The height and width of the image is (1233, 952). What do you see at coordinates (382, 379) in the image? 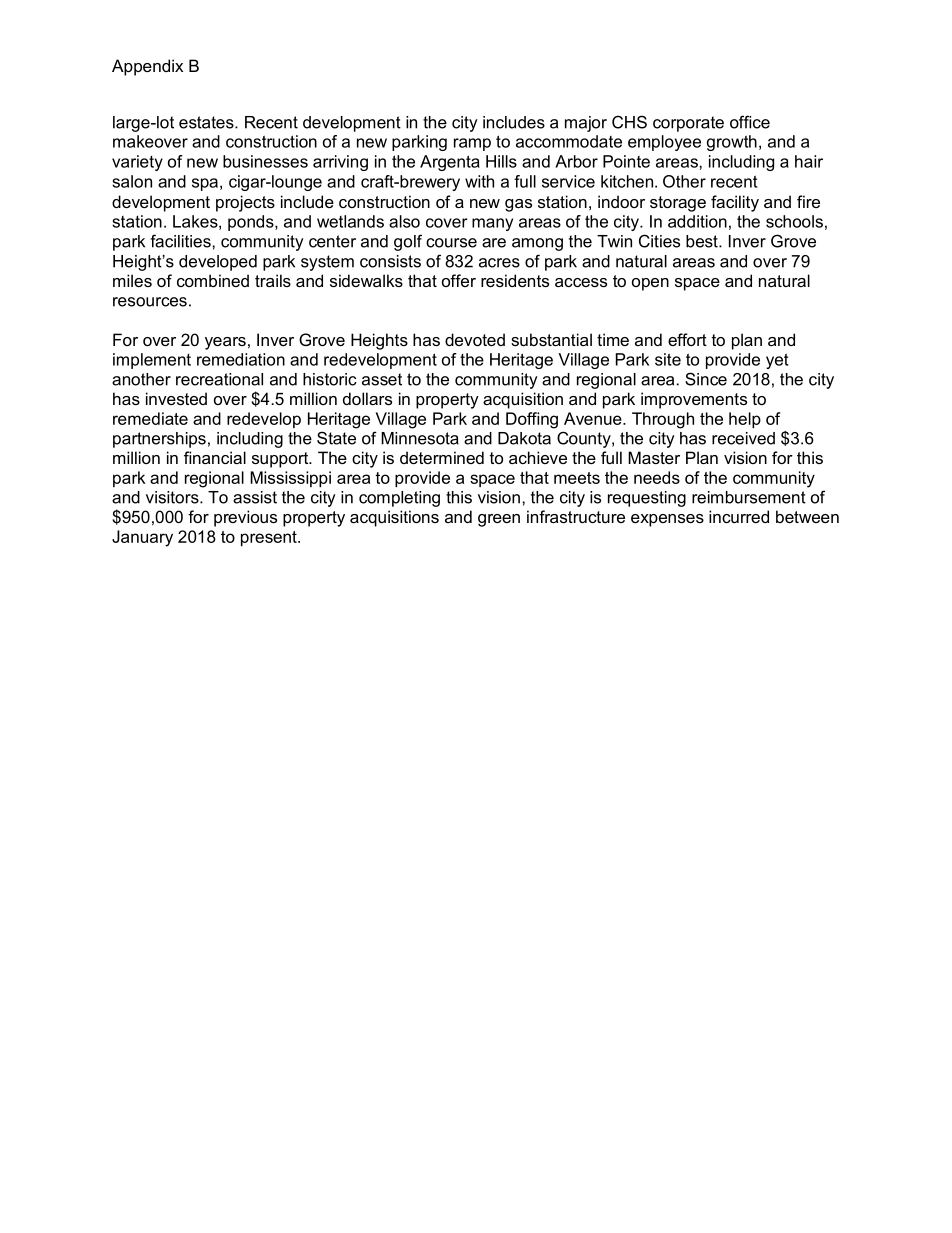
I see `asset` at bounding box center [382, 379].
